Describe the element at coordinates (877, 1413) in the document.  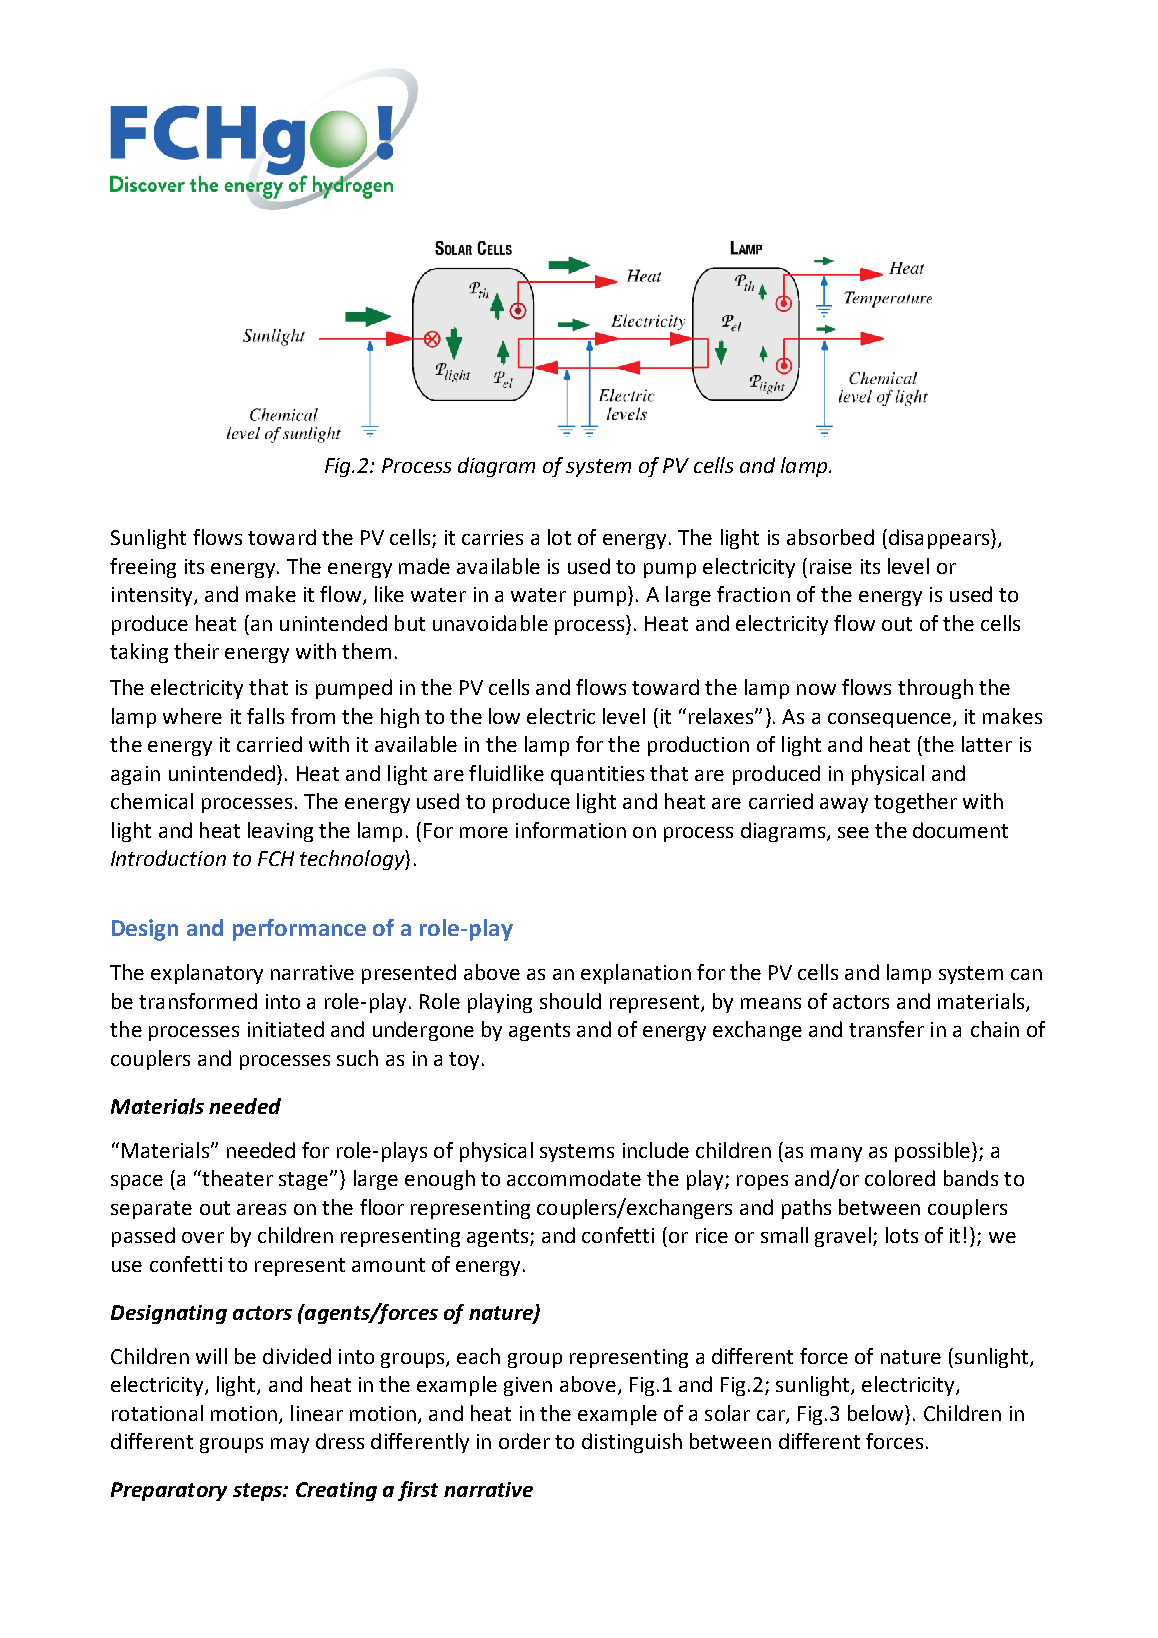
I see `below` at that location.
